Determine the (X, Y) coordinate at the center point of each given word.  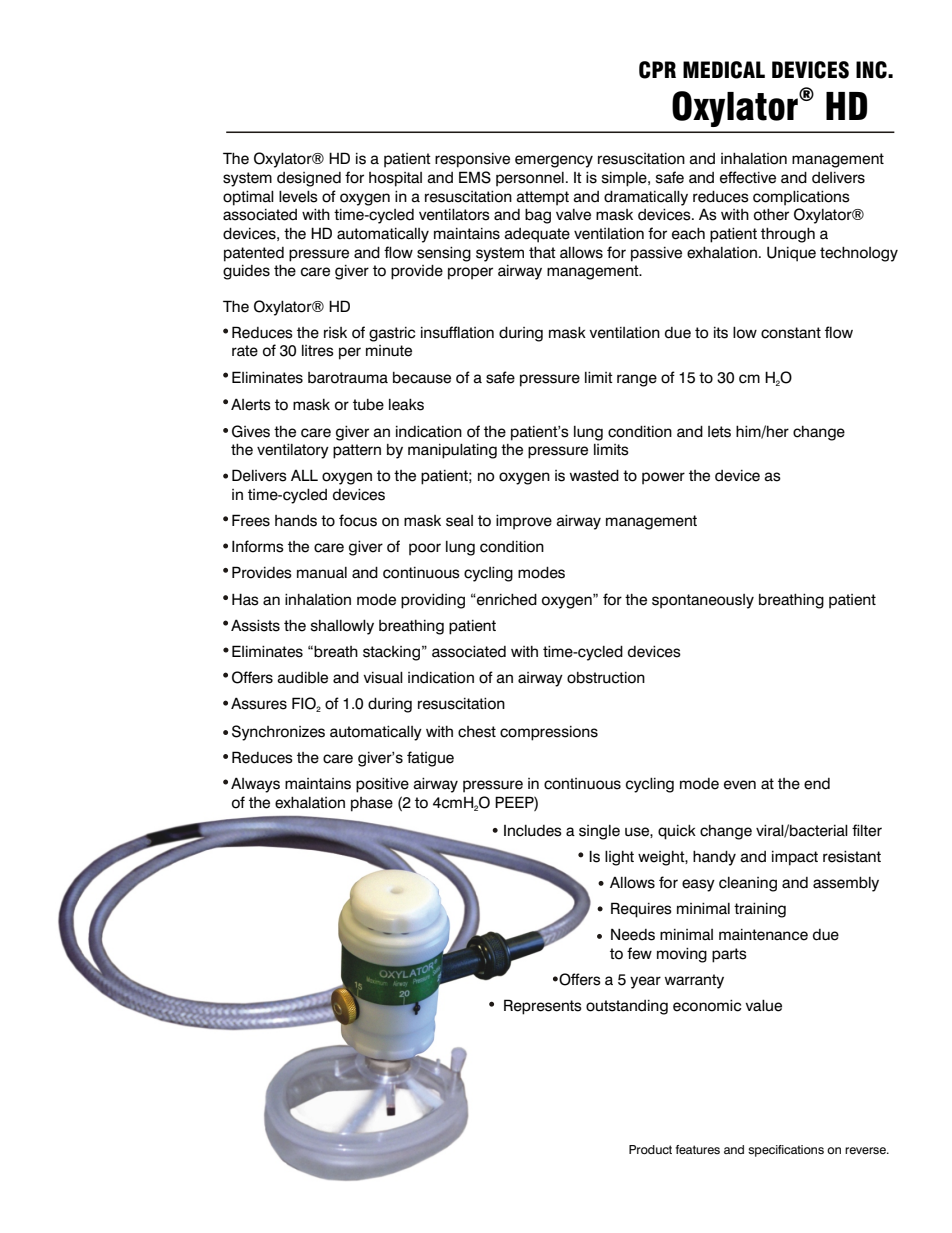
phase (372, 804)
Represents (543, 1007)
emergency (554, 161)
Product (650, 1149)
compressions (549, 733)
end (817, 784)
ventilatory (293, 451)
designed (309, 179)
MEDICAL (724, 70)
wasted (594, 476)
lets (719, 432)
